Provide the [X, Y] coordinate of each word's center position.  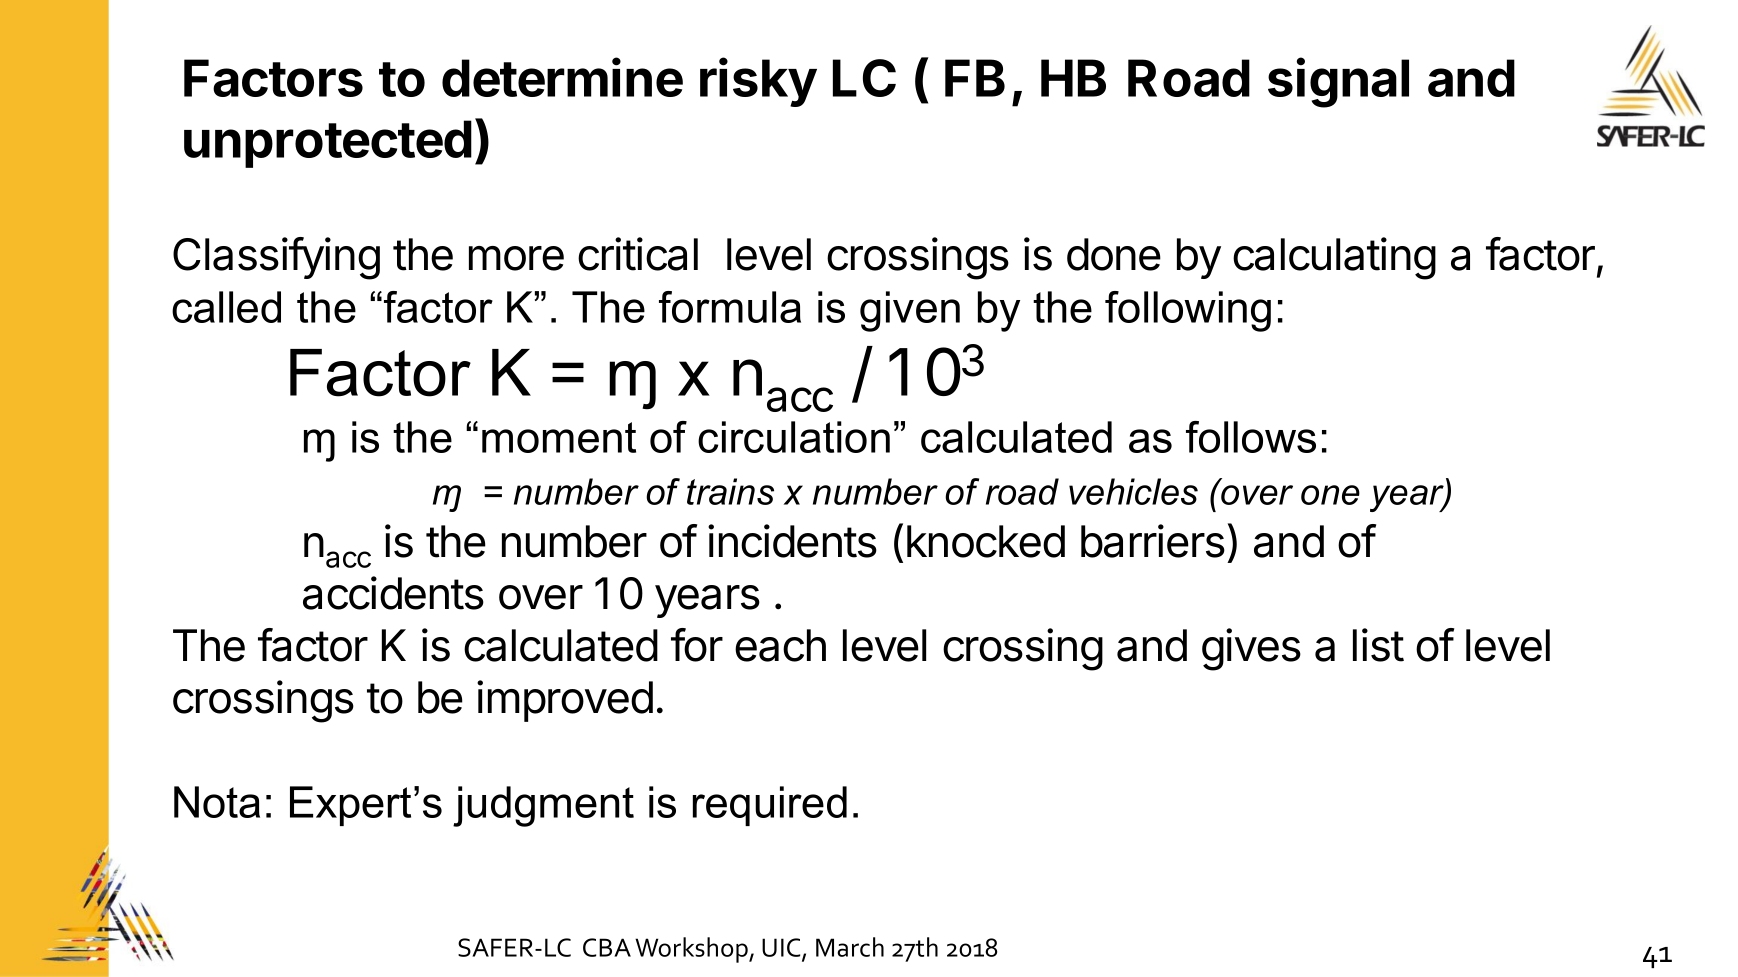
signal [1338, 83]
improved [565, 701]
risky [758, 82]
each [780, 645]
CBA [607, 947]
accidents [393, 593]
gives [1251, 649]
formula [730, 307]
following [1188, 311]
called [226, 307]
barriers [1153, 541]
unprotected [328, 144]
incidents [792, 541]
